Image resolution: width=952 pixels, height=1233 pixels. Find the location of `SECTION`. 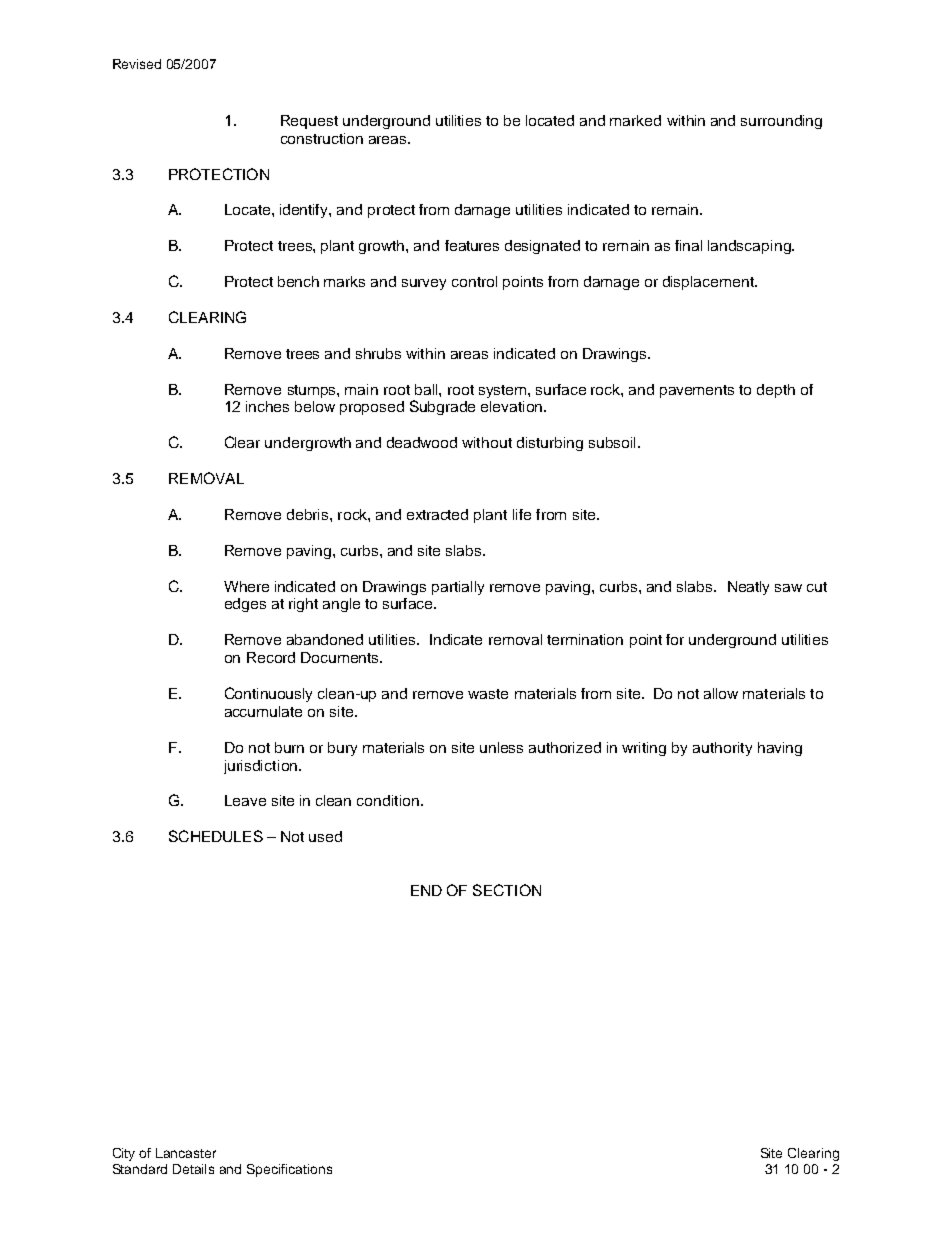

SECTION is located at coordinates (507, 890).
